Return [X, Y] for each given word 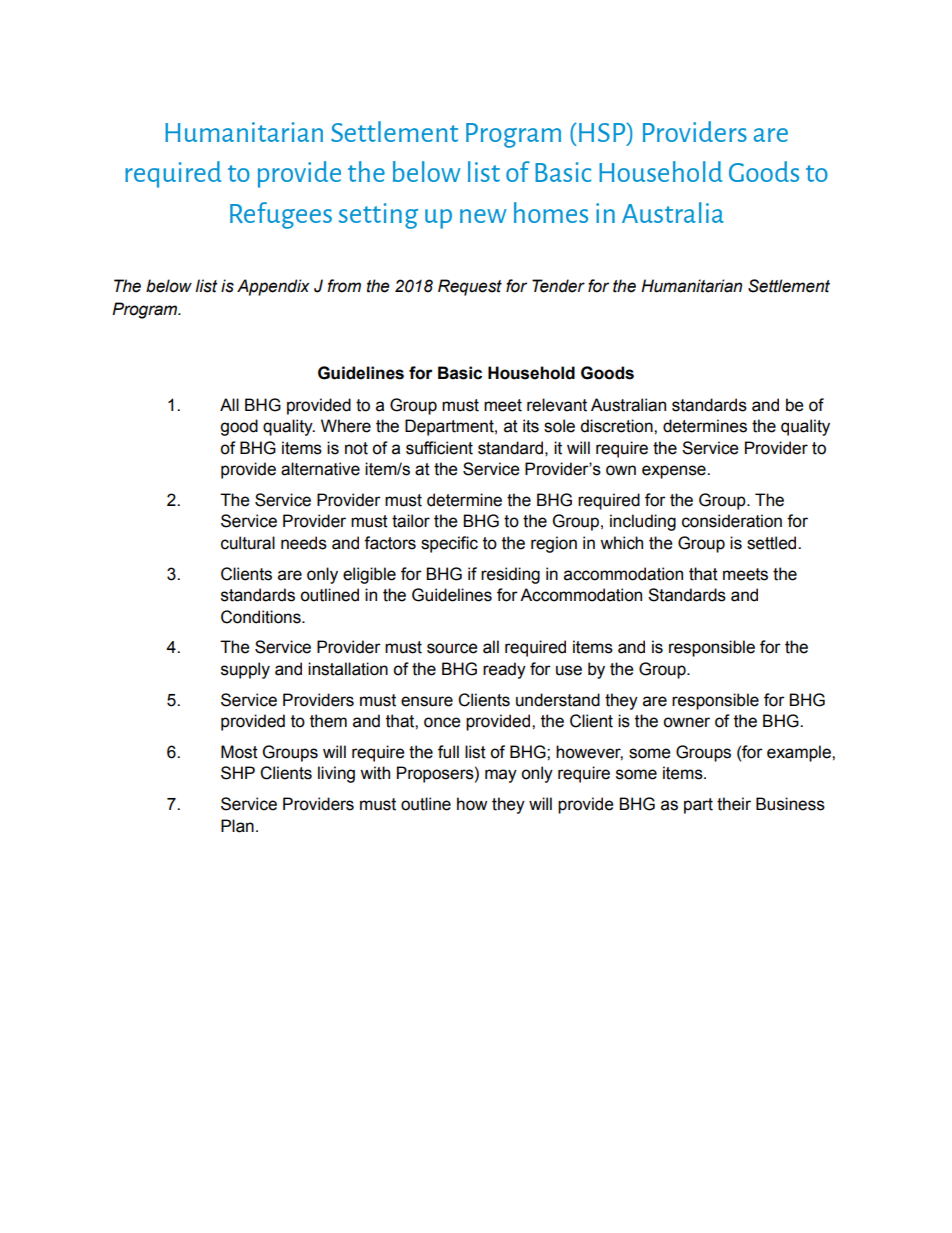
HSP [603, 132]
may [501, 776]
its [531, 426]
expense [675, 472]
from [344, 286]
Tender [558, 286]
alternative [320, 469]
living [336, 774]
